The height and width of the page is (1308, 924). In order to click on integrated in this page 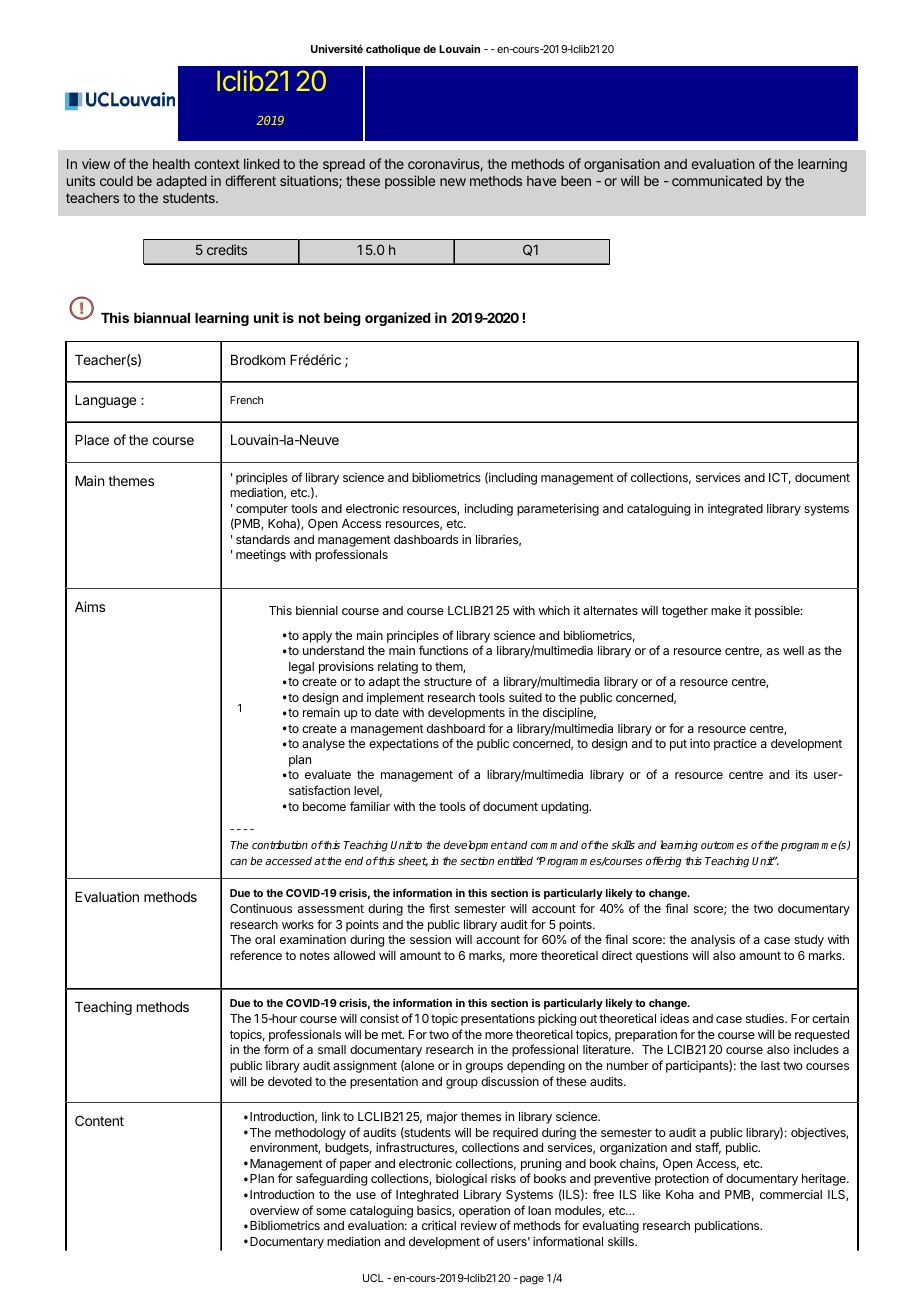, I will do `click(735, 510)`.
